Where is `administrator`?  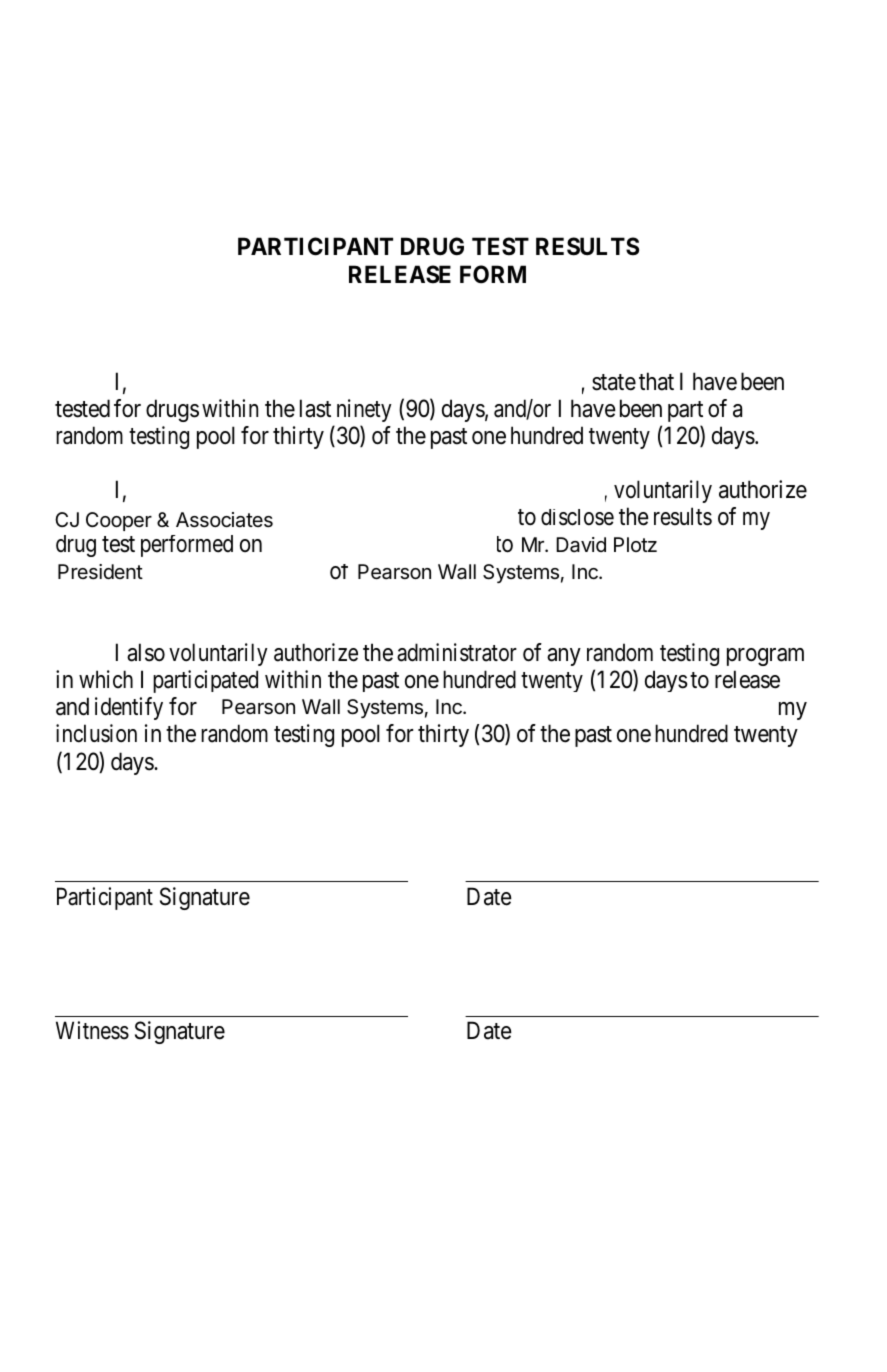
administrator is located at coordinates (457, 652).
